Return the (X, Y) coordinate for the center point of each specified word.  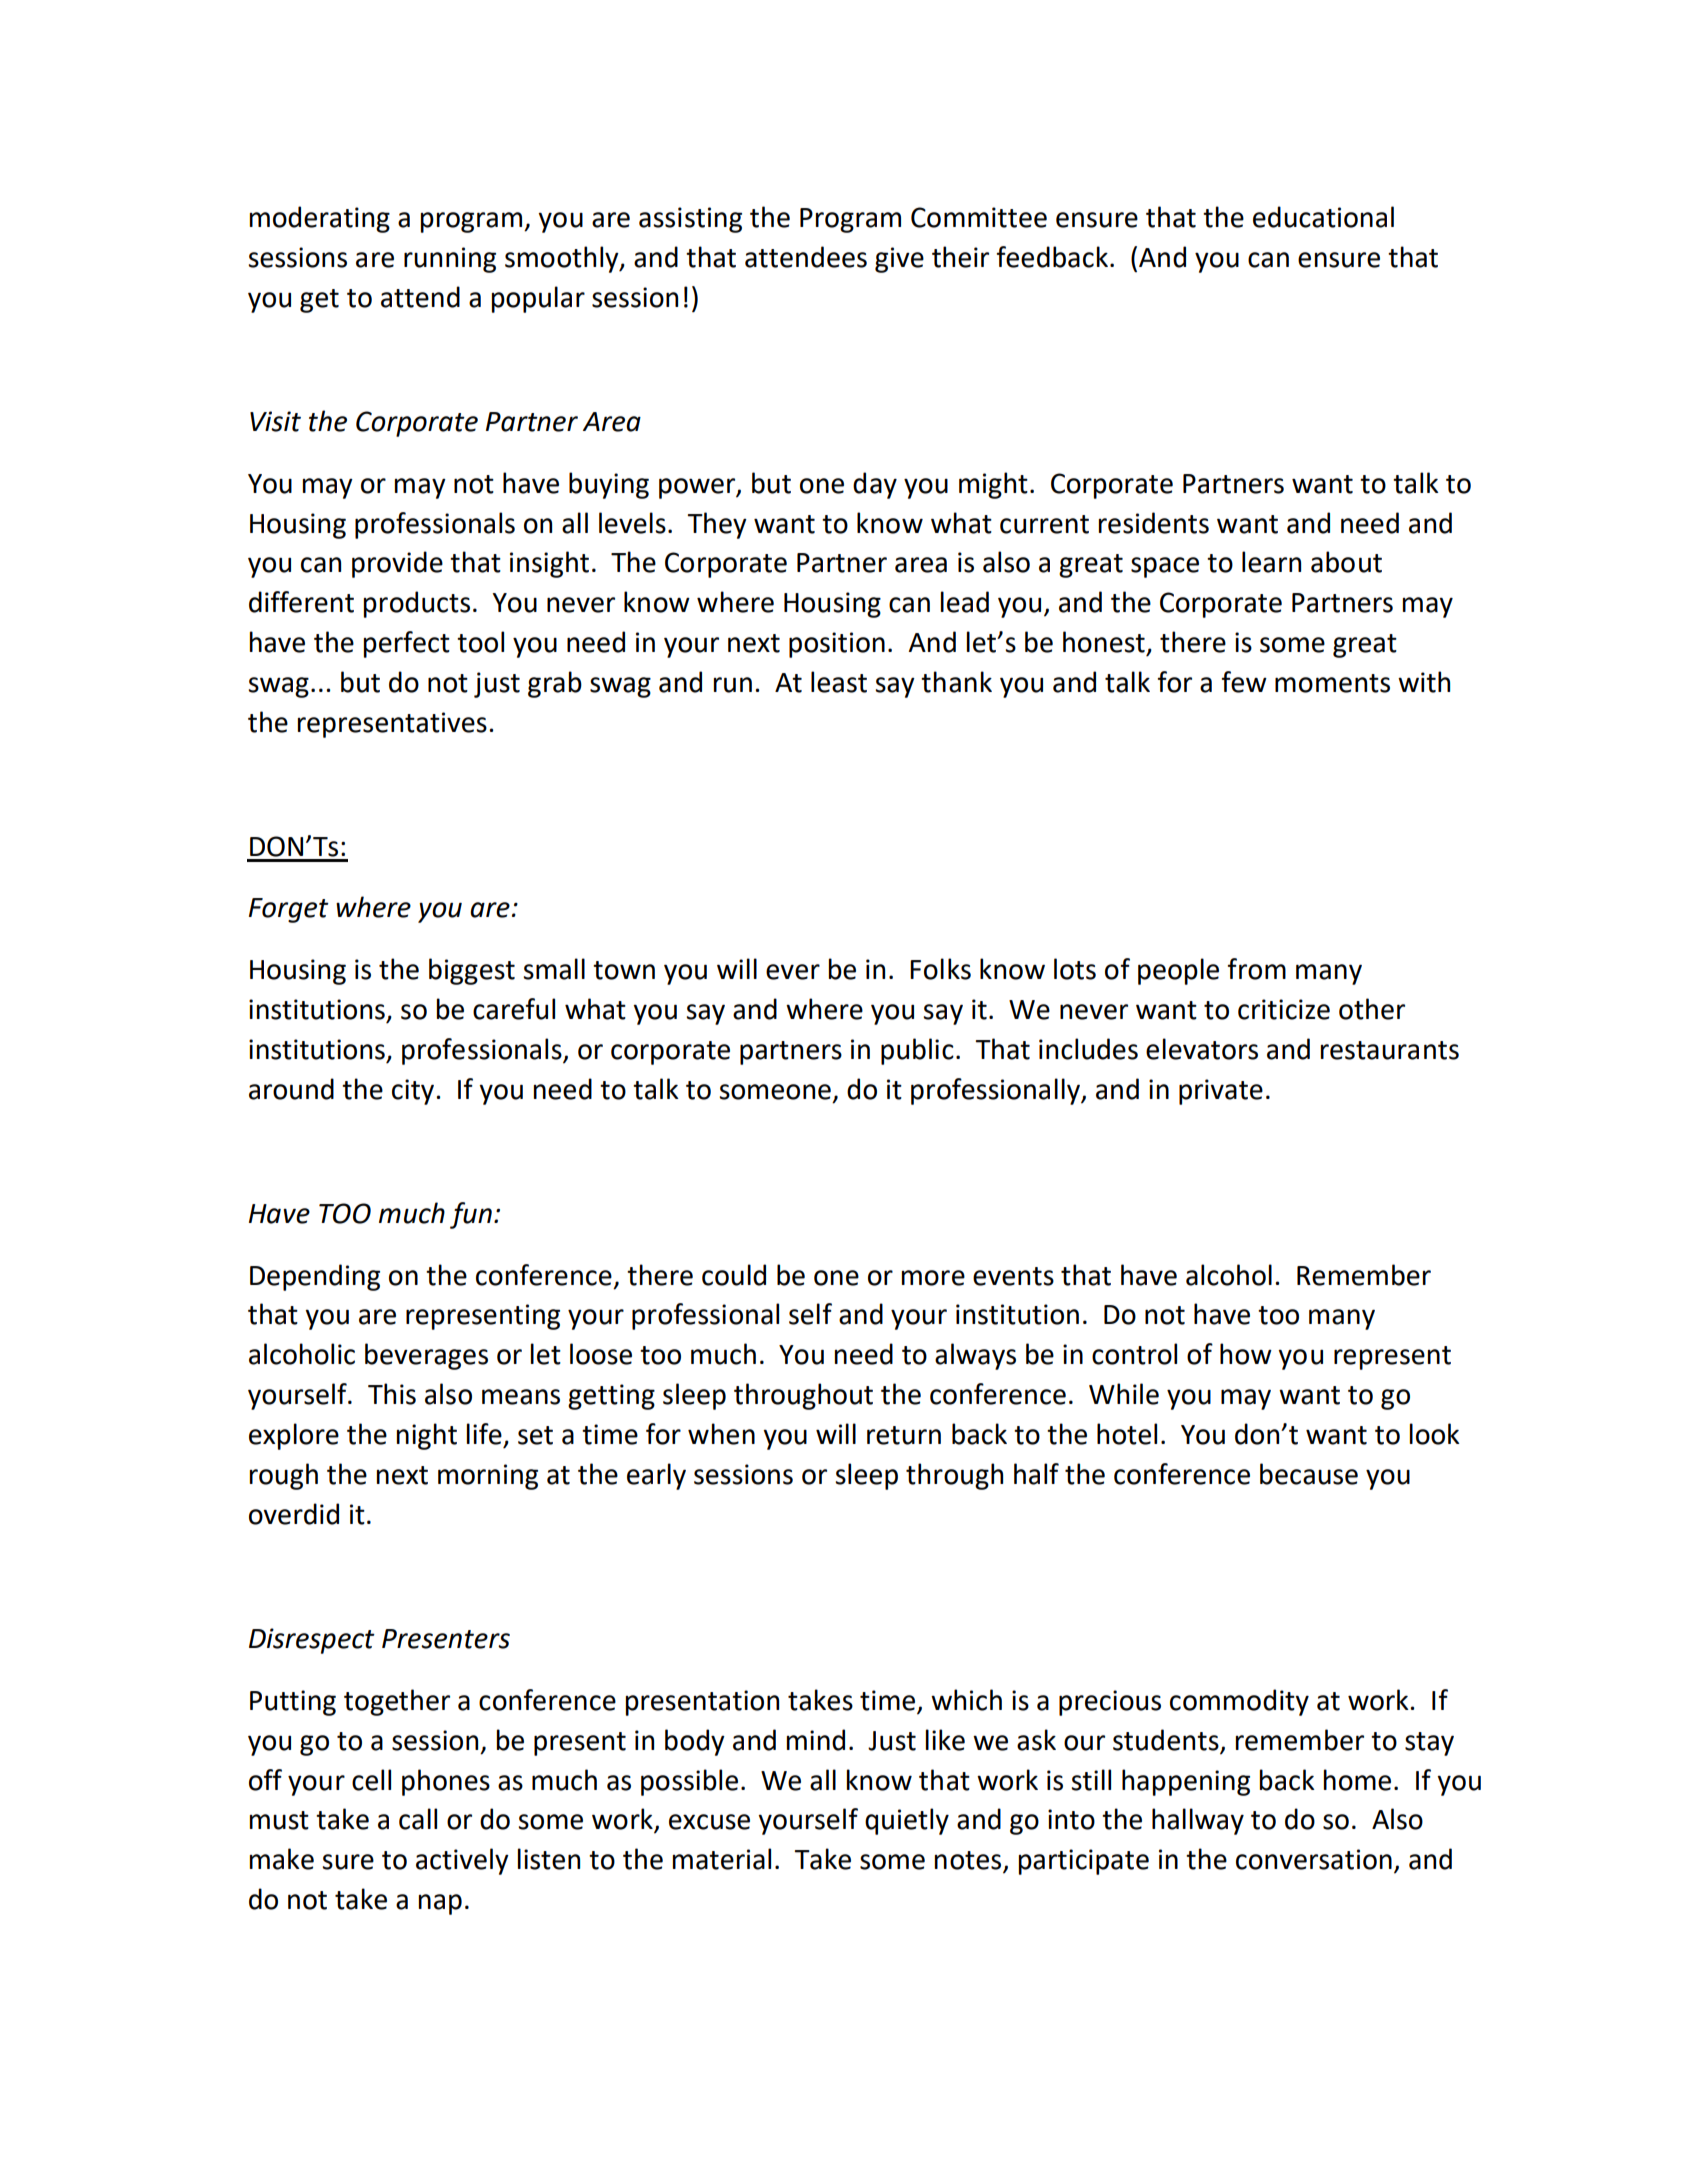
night (427, 1436)
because (1309, 1474)
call (418, 1819)
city (414, 1092)
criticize (1284, 1009)
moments (1332, 683)
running (450, 260)
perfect (407, 644)
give (899, 260)
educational (1323, 217)
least (839, 682)
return (904, 1435)
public (917, 1051)
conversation (1314, 1859)
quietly (907, 1821)
